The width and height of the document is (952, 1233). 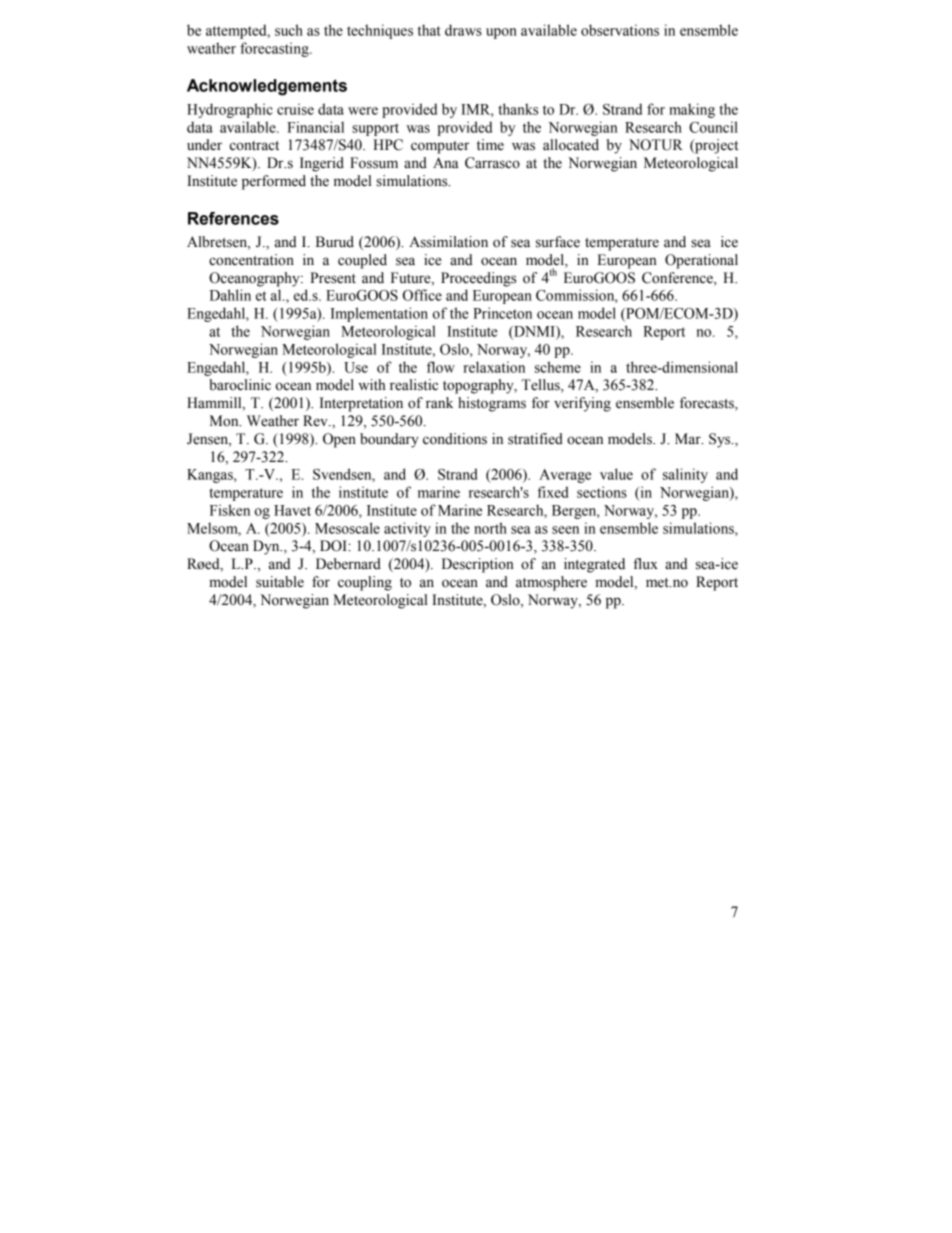 What do you see at coordinates (721, 440) in the document?
I see `Sys` at bounding box center [721, 440].
